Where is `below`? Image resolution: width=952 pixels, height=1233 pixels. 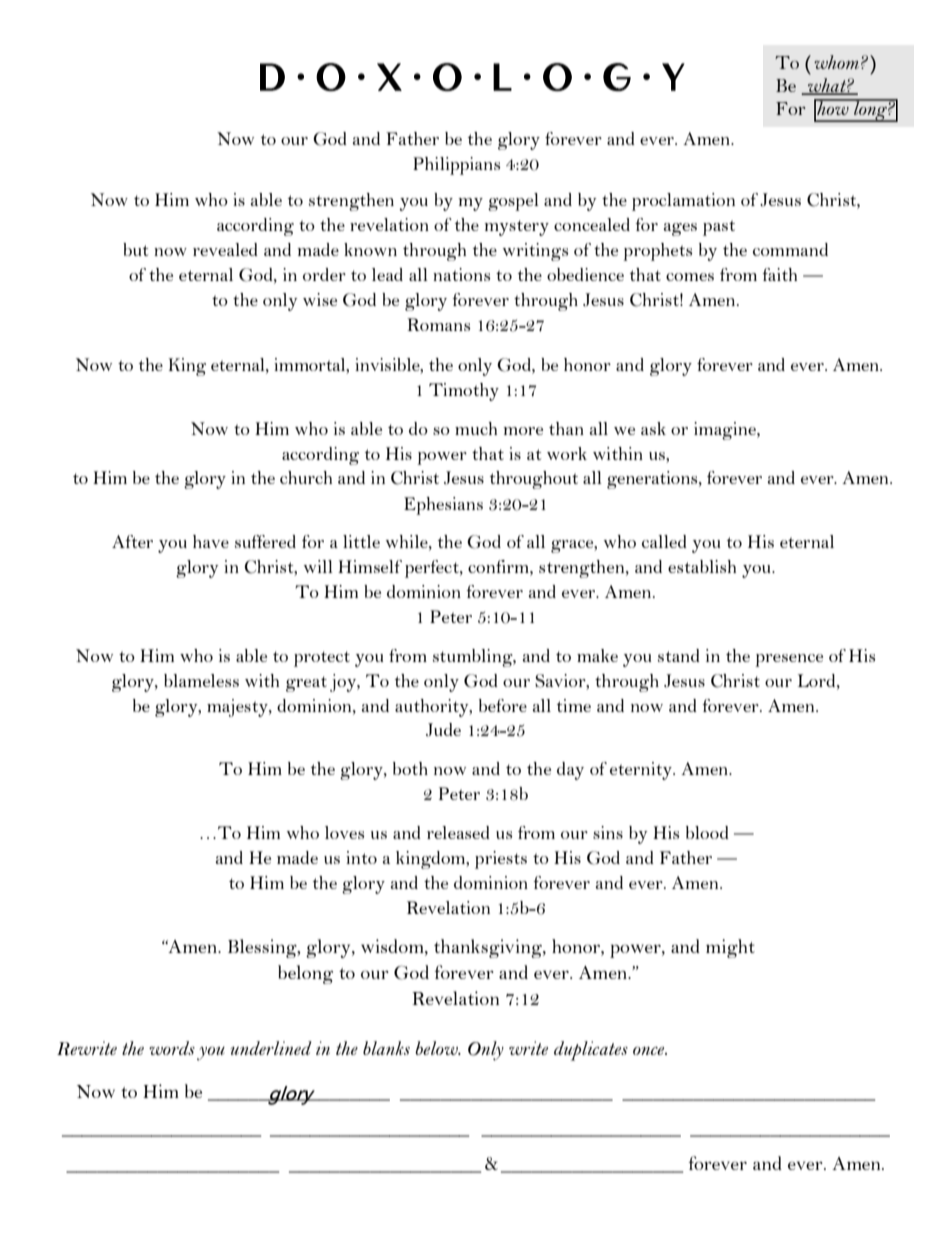 below is located at coordinates (437, 1048).
